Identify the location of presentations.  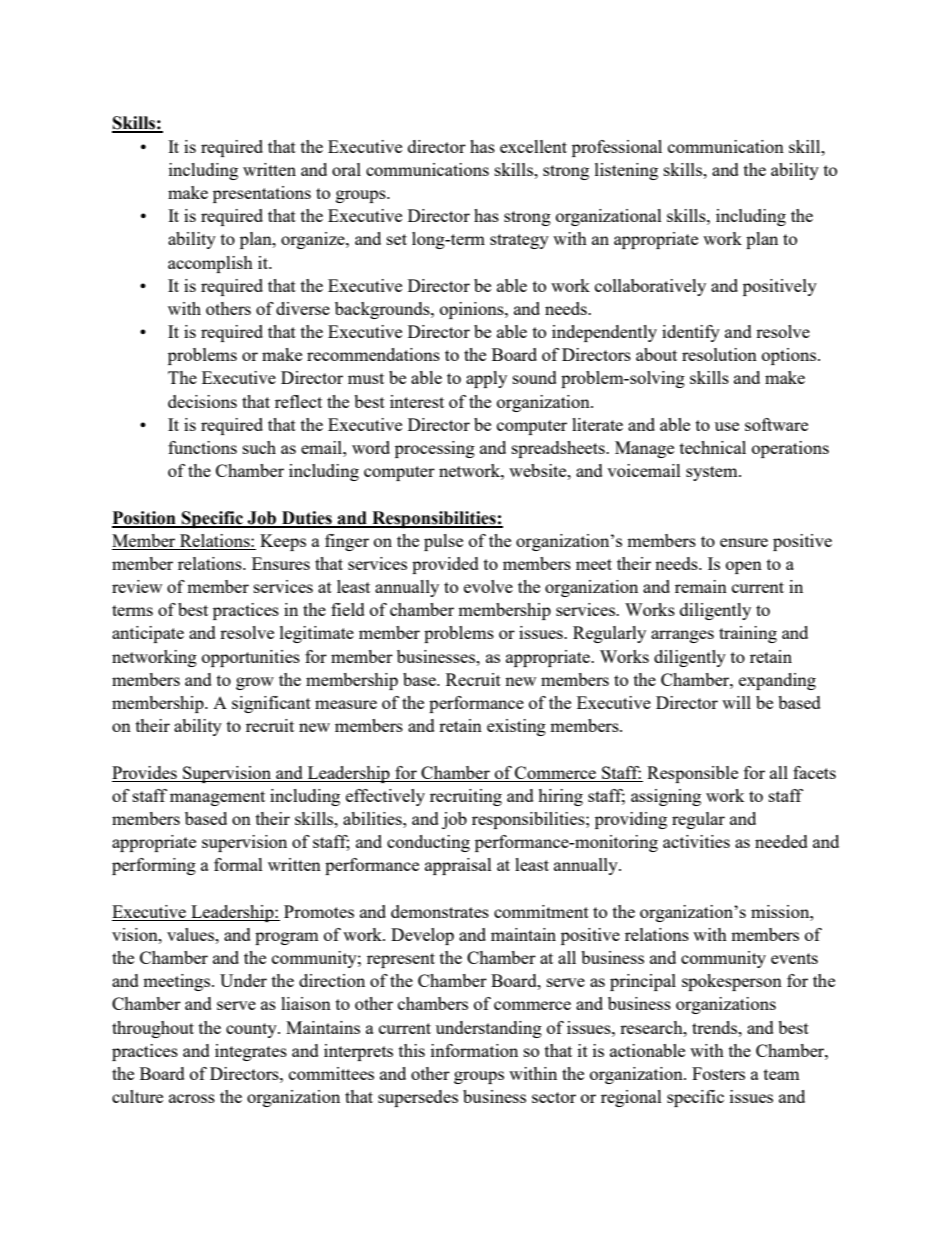
(262, 194).
